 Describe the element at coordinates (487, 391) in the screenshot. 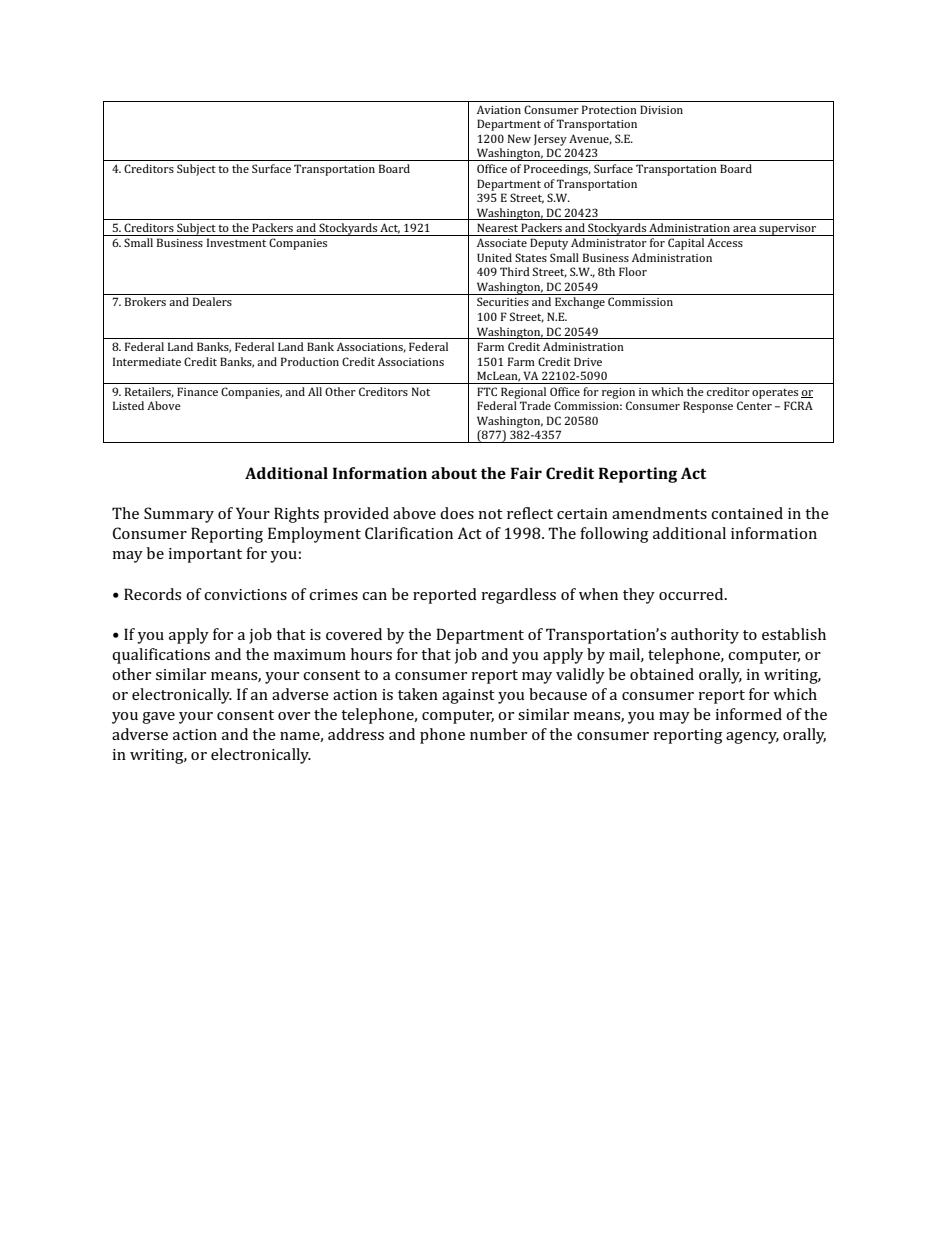

I see `FTC` at that location.
